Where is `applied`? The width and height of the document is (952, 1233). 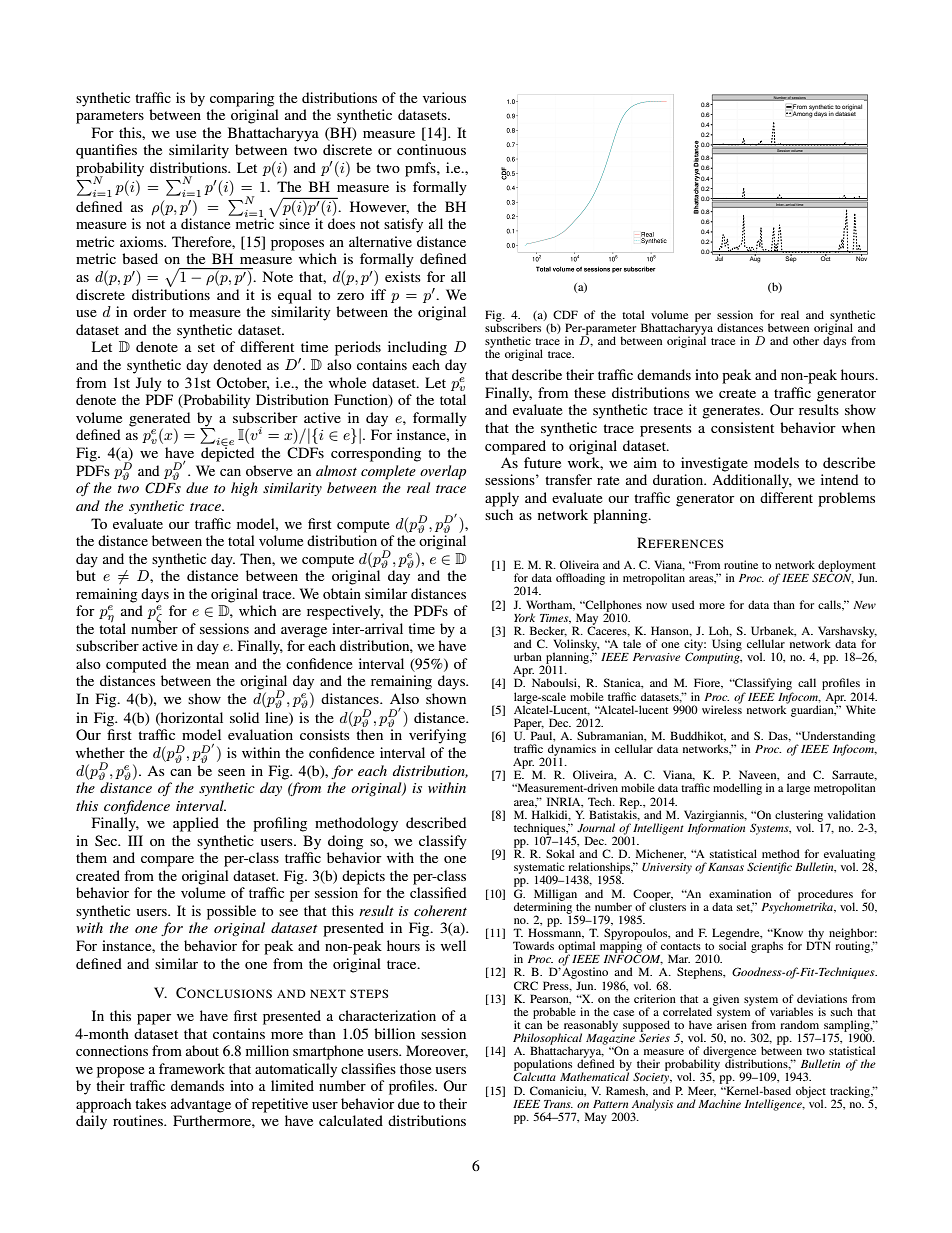 applied is located at coordinates (196, 824).
